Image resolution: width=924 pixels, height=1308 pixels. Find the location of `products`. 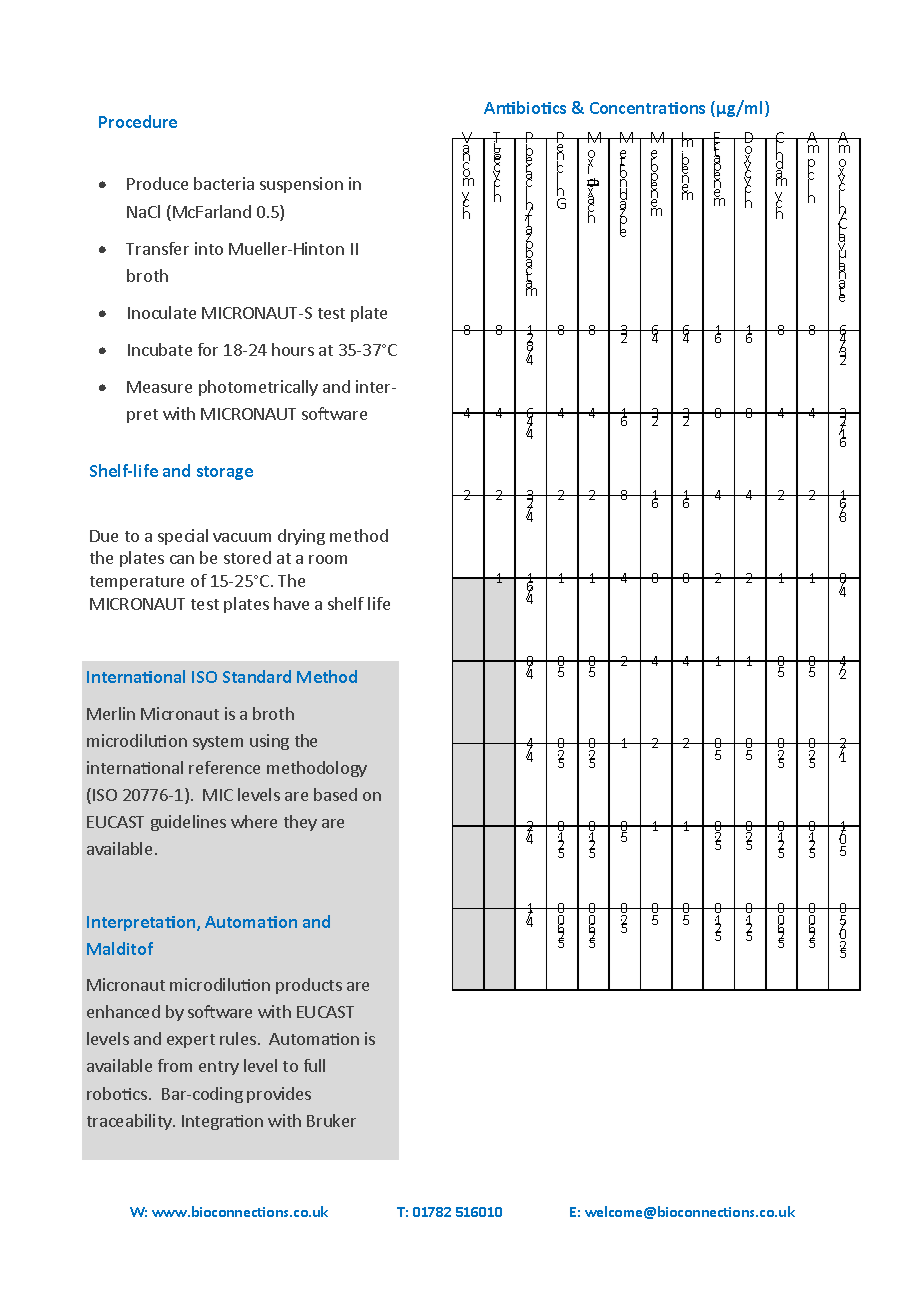

products is located at coordinates (309, 986).
